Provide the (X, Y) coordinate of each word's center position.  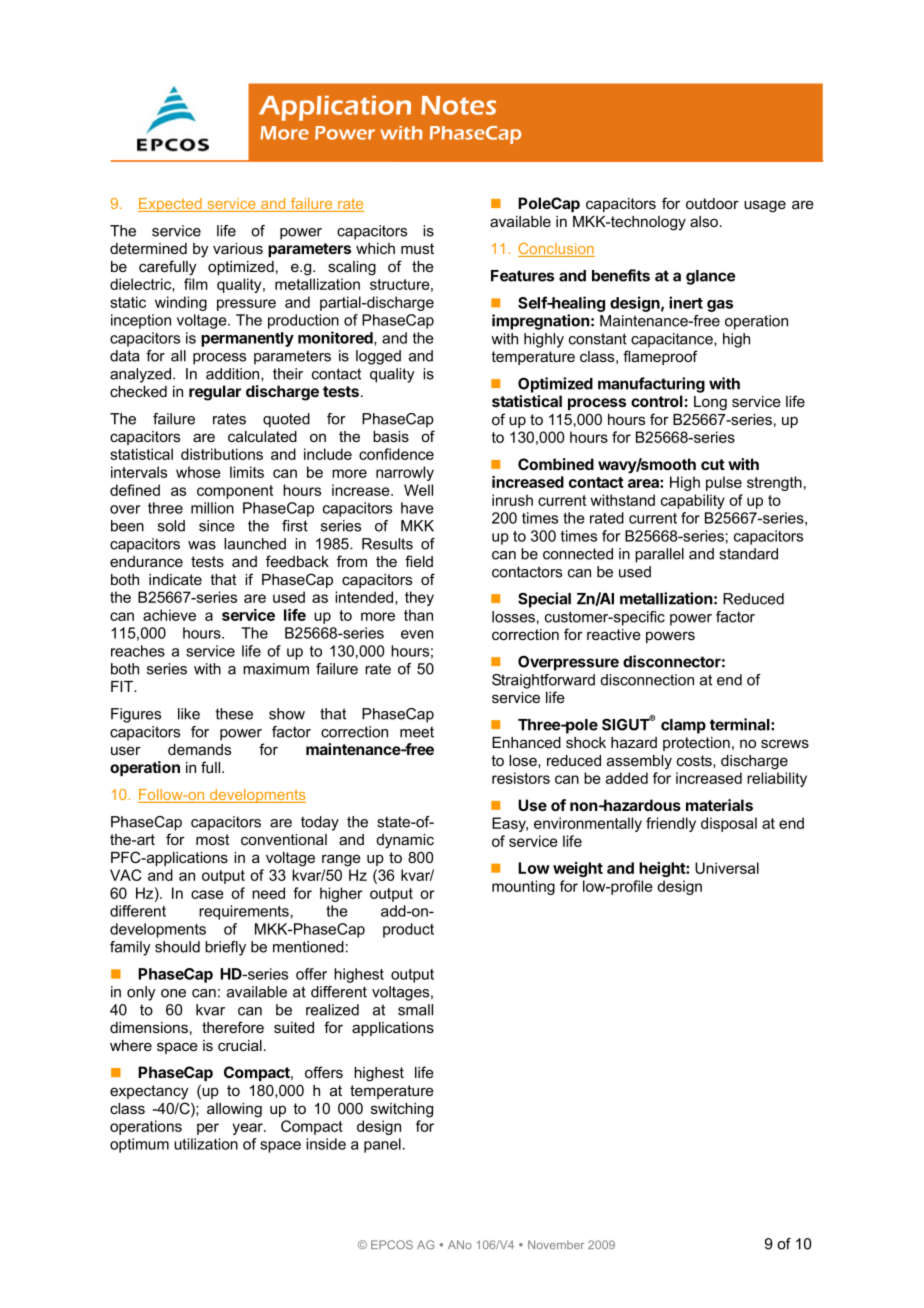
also (705, 221)
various (238, 248)
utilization (206, 1144)
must (417, 248)
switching (402, 1110)
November (556, 1244)
